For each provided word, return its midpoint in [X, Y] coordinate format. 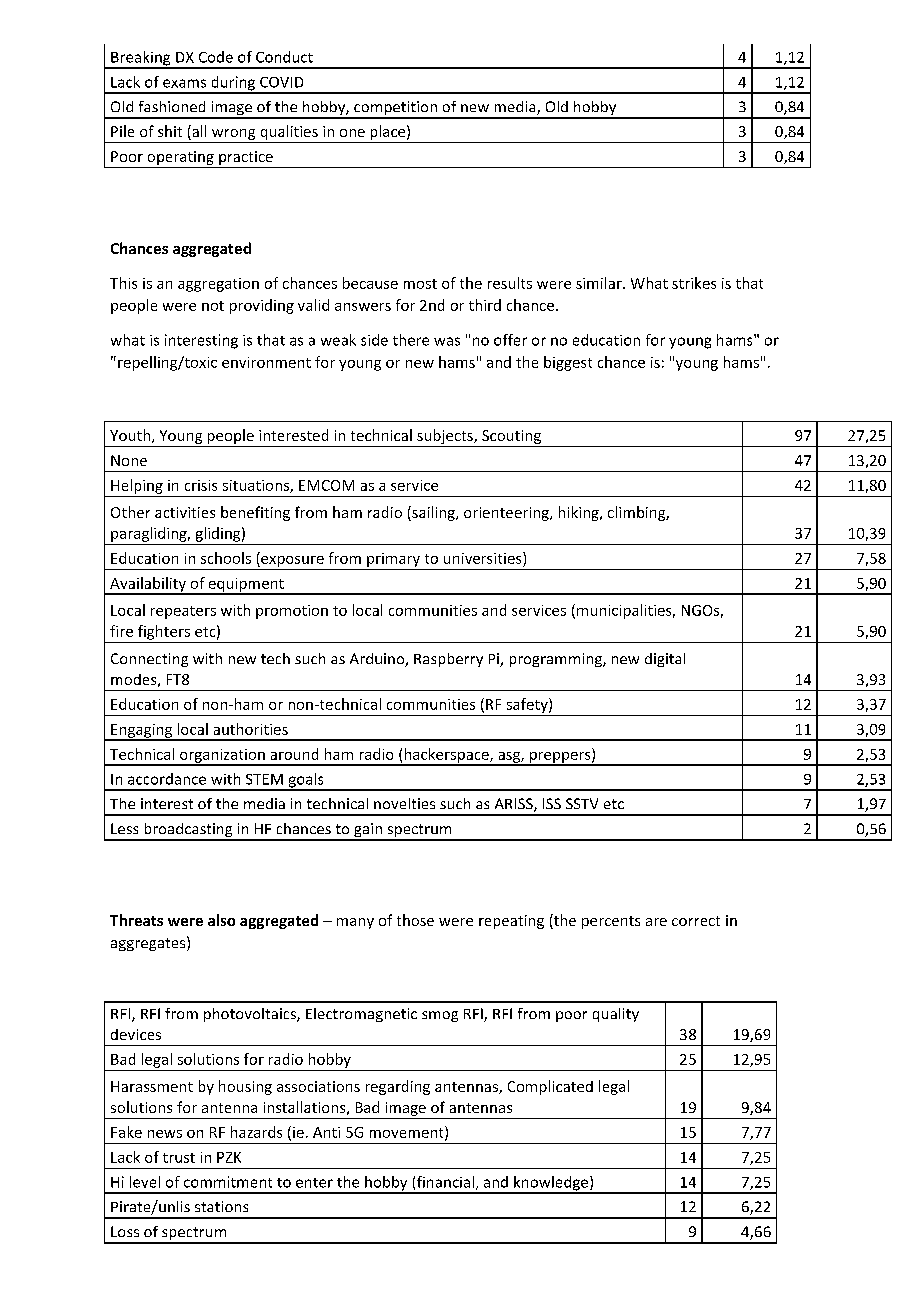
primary [393, 560]
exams [184, 83]
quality [616, 1015]
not [213, 306]
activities [185, 512]
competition [395, 109]
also [221, 920]
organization [222, 757]
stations [221, 1206]
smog [440, 1016]
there [411, 340]
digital [665, 660]
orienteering [507, 514]
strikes [694, 283]
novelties [404, 803]
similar [600, 283]
